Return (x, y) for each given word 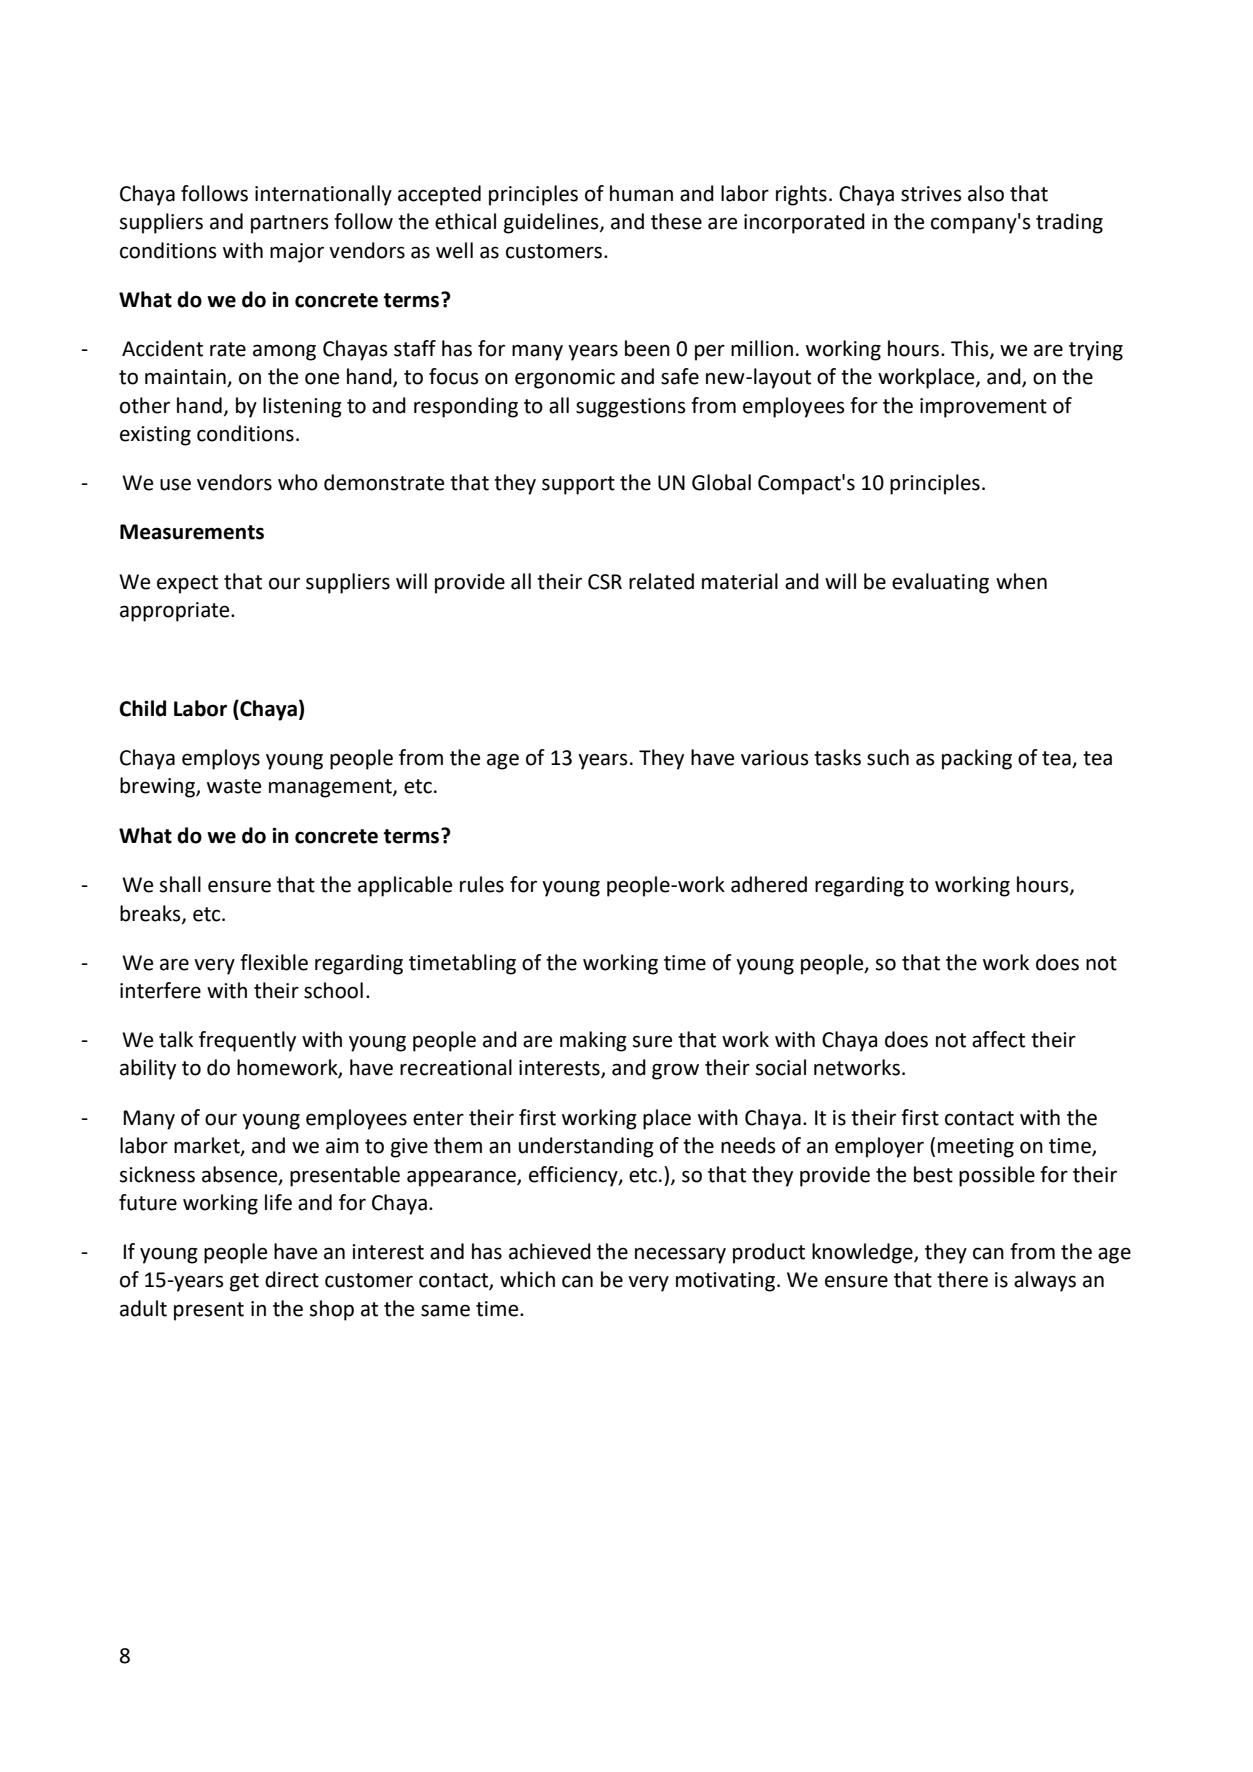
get (244, 1282)
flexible (274, 962)
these (676, 221)
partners (289, 224)
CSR (605, 582)
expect (187, 584)
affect (998, 1039)
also (986, 193)
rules (482, 884)
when (1021, 581)
